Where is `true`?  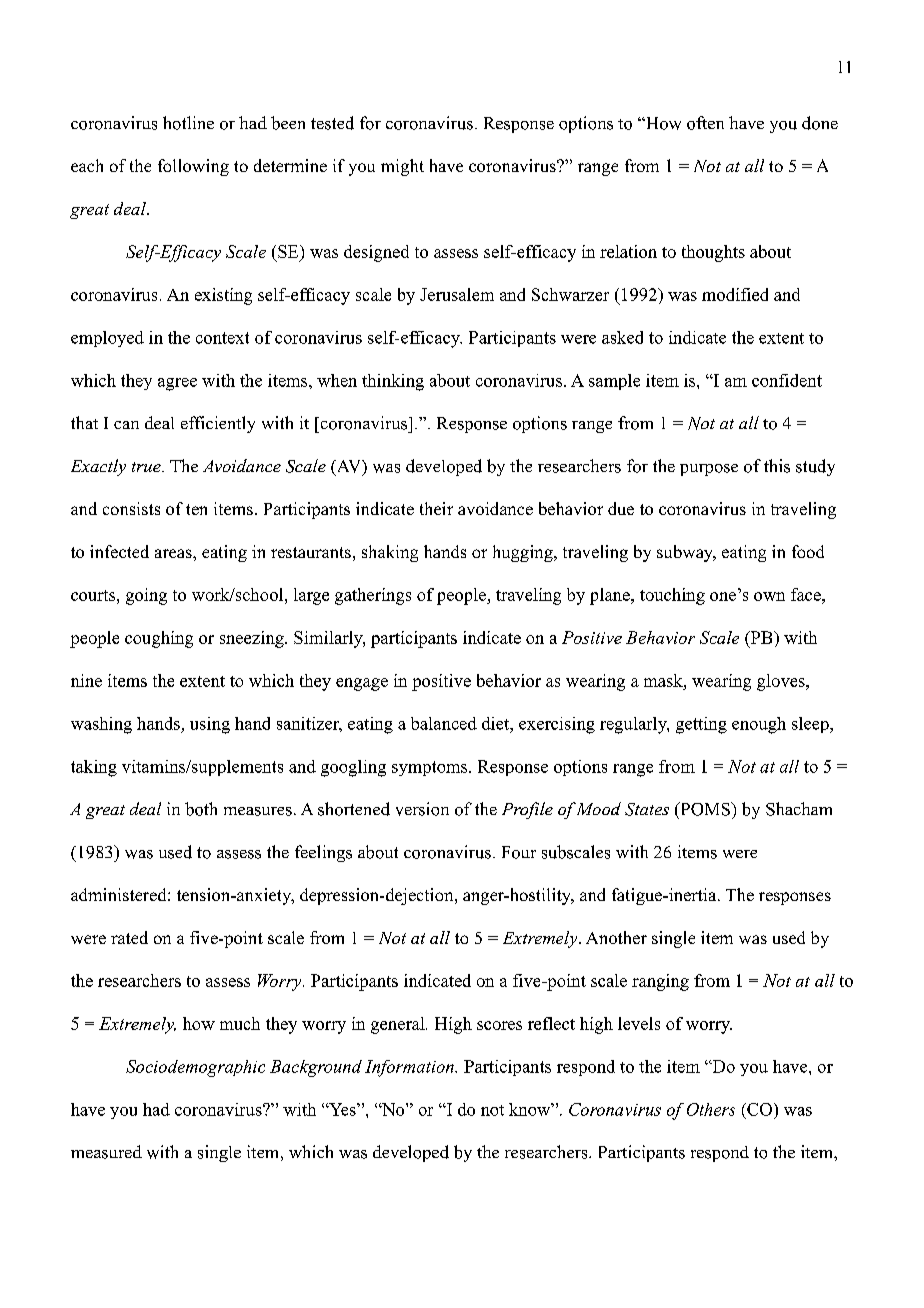
true is located at coordinates (147, 467).
